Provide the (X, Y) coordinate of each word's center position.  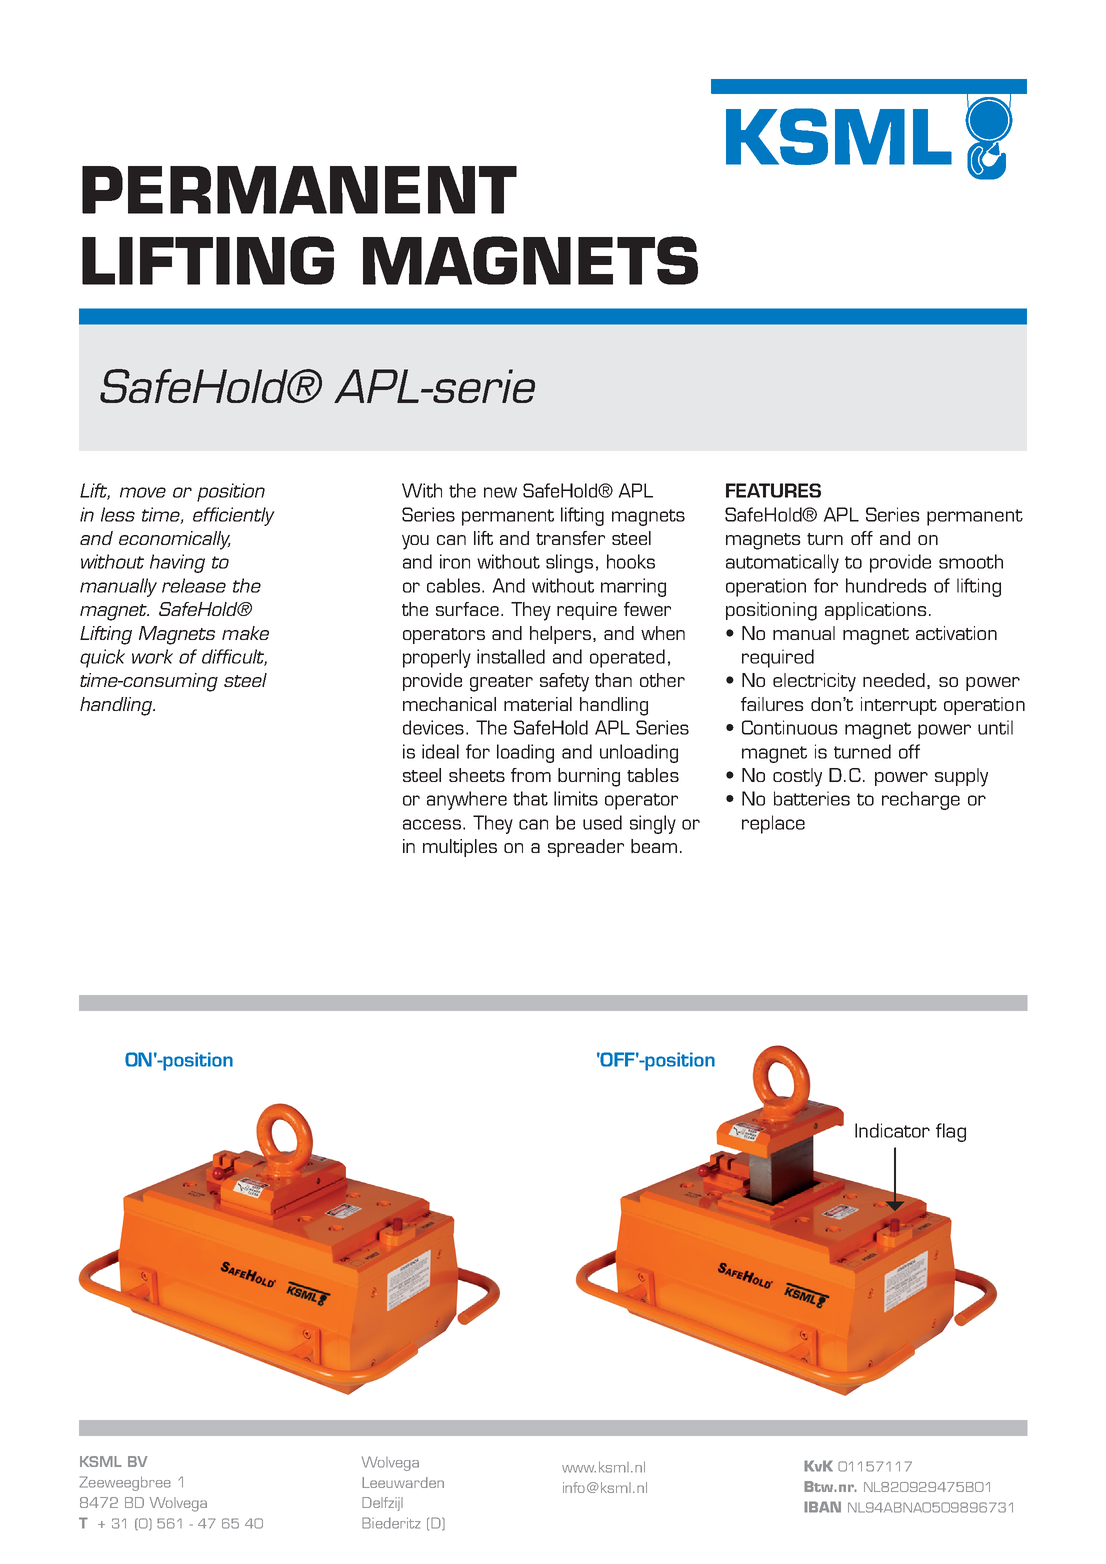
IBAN (822, 1507)
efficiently (234, 516)
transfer (570, 538)
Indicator (892, 1130)
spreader (586, 848)
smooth (971, 561)
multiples (460, 848)
